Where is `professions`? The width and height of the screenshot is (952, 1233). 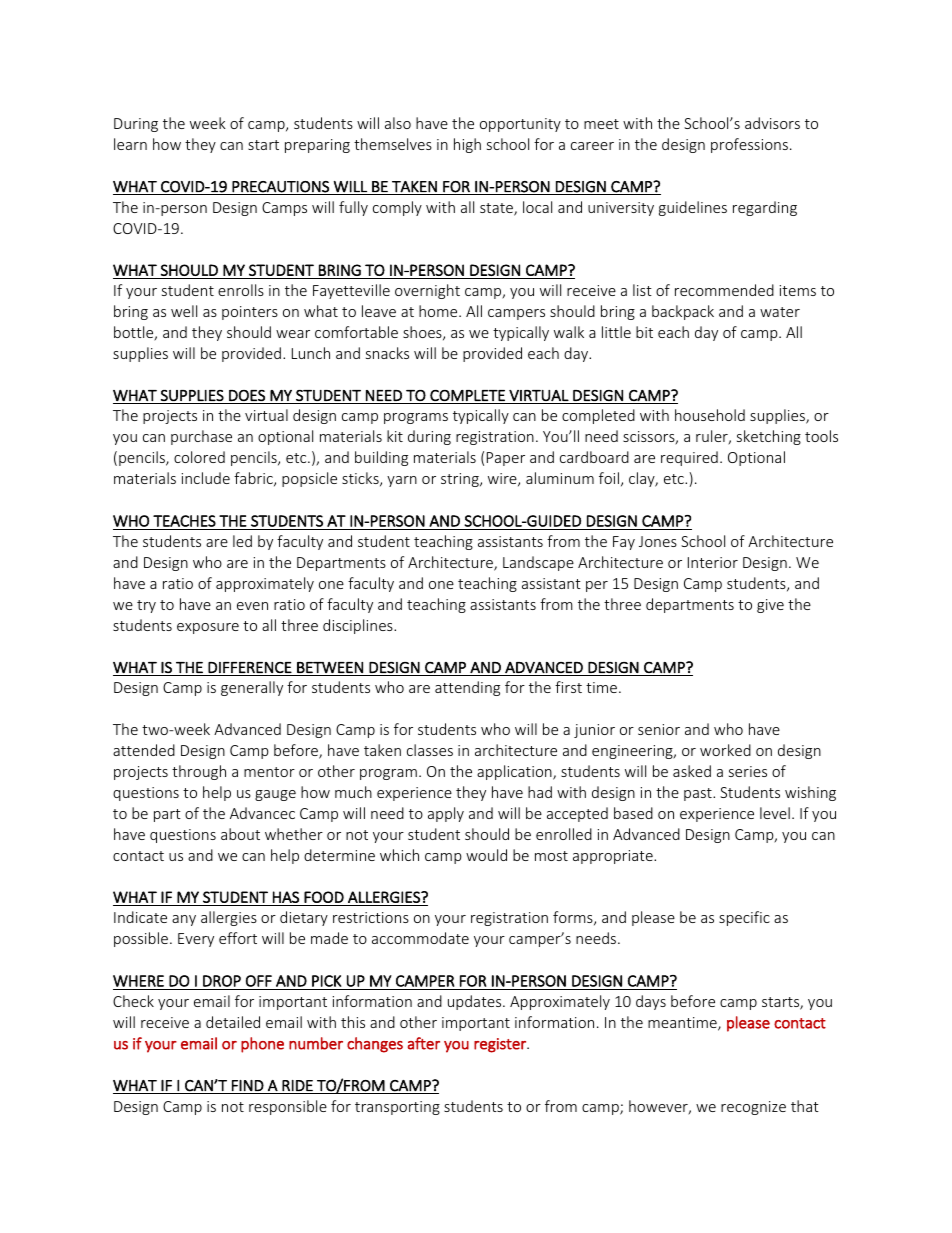
professions is located at coordinates (749, 145).
